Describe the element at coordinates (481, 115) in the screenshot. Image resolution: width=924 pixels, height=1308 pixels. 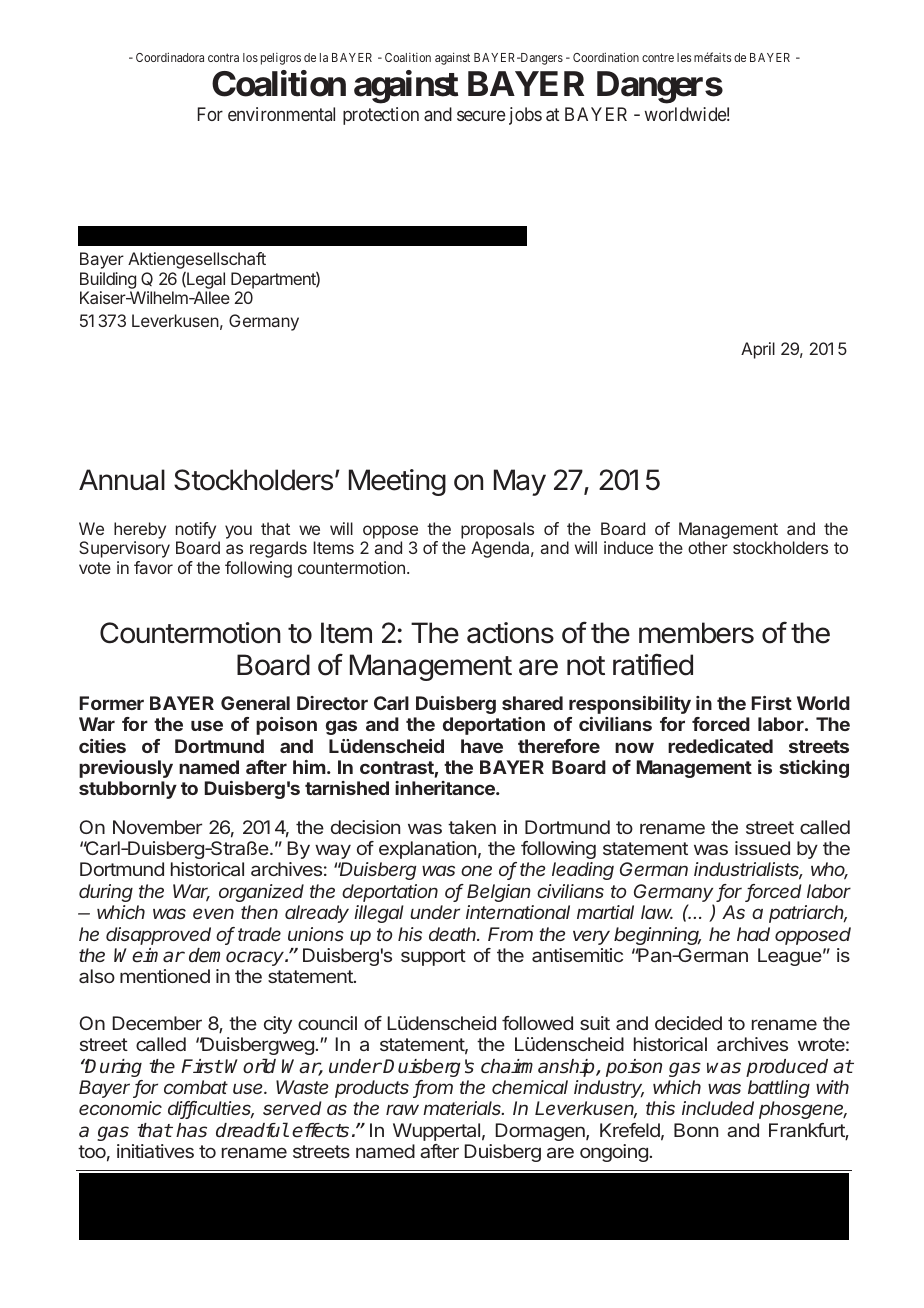
I see `secure` at that location.
